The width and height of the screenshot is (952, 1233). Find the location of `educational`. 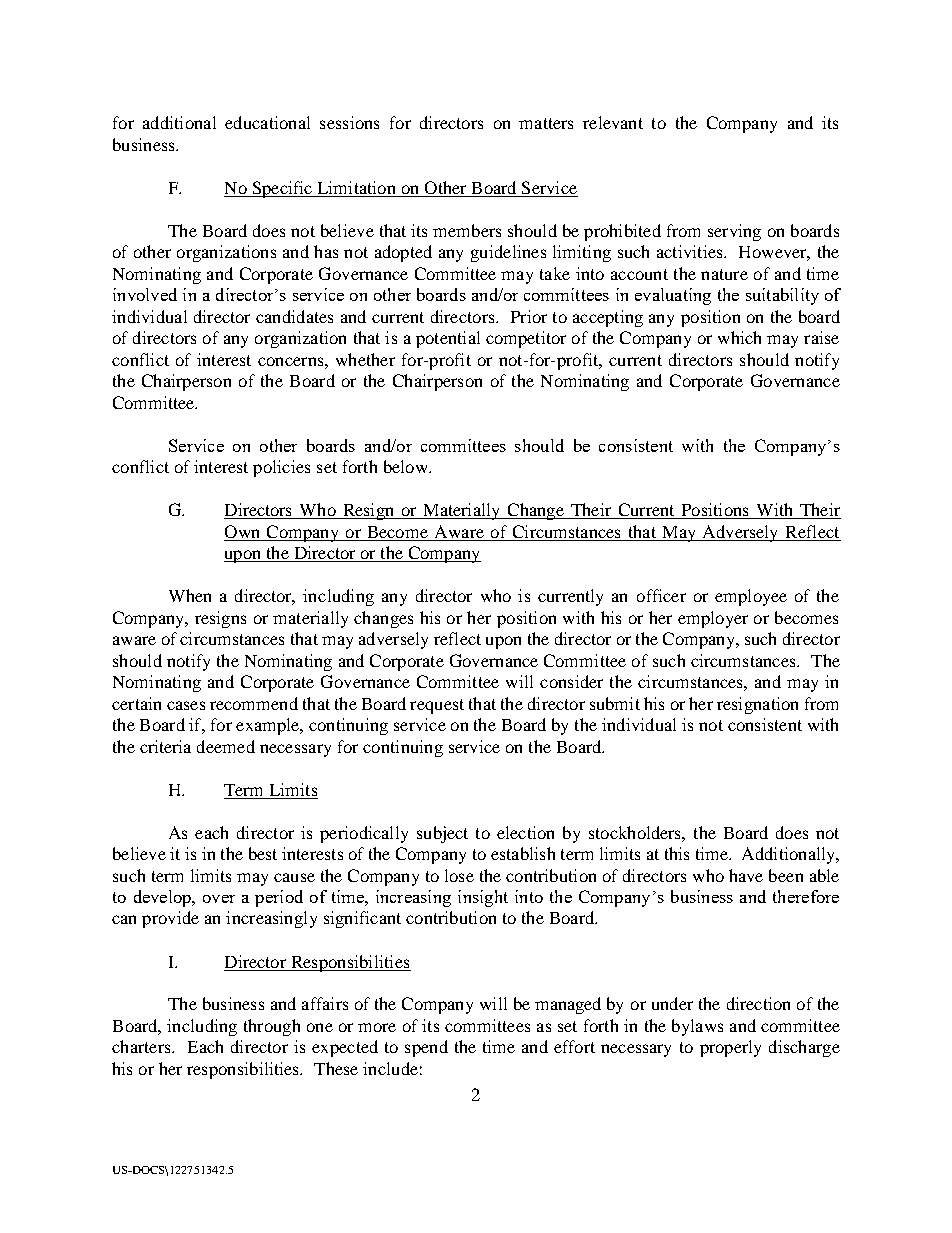

educational is located at coordinates (267, 122).
